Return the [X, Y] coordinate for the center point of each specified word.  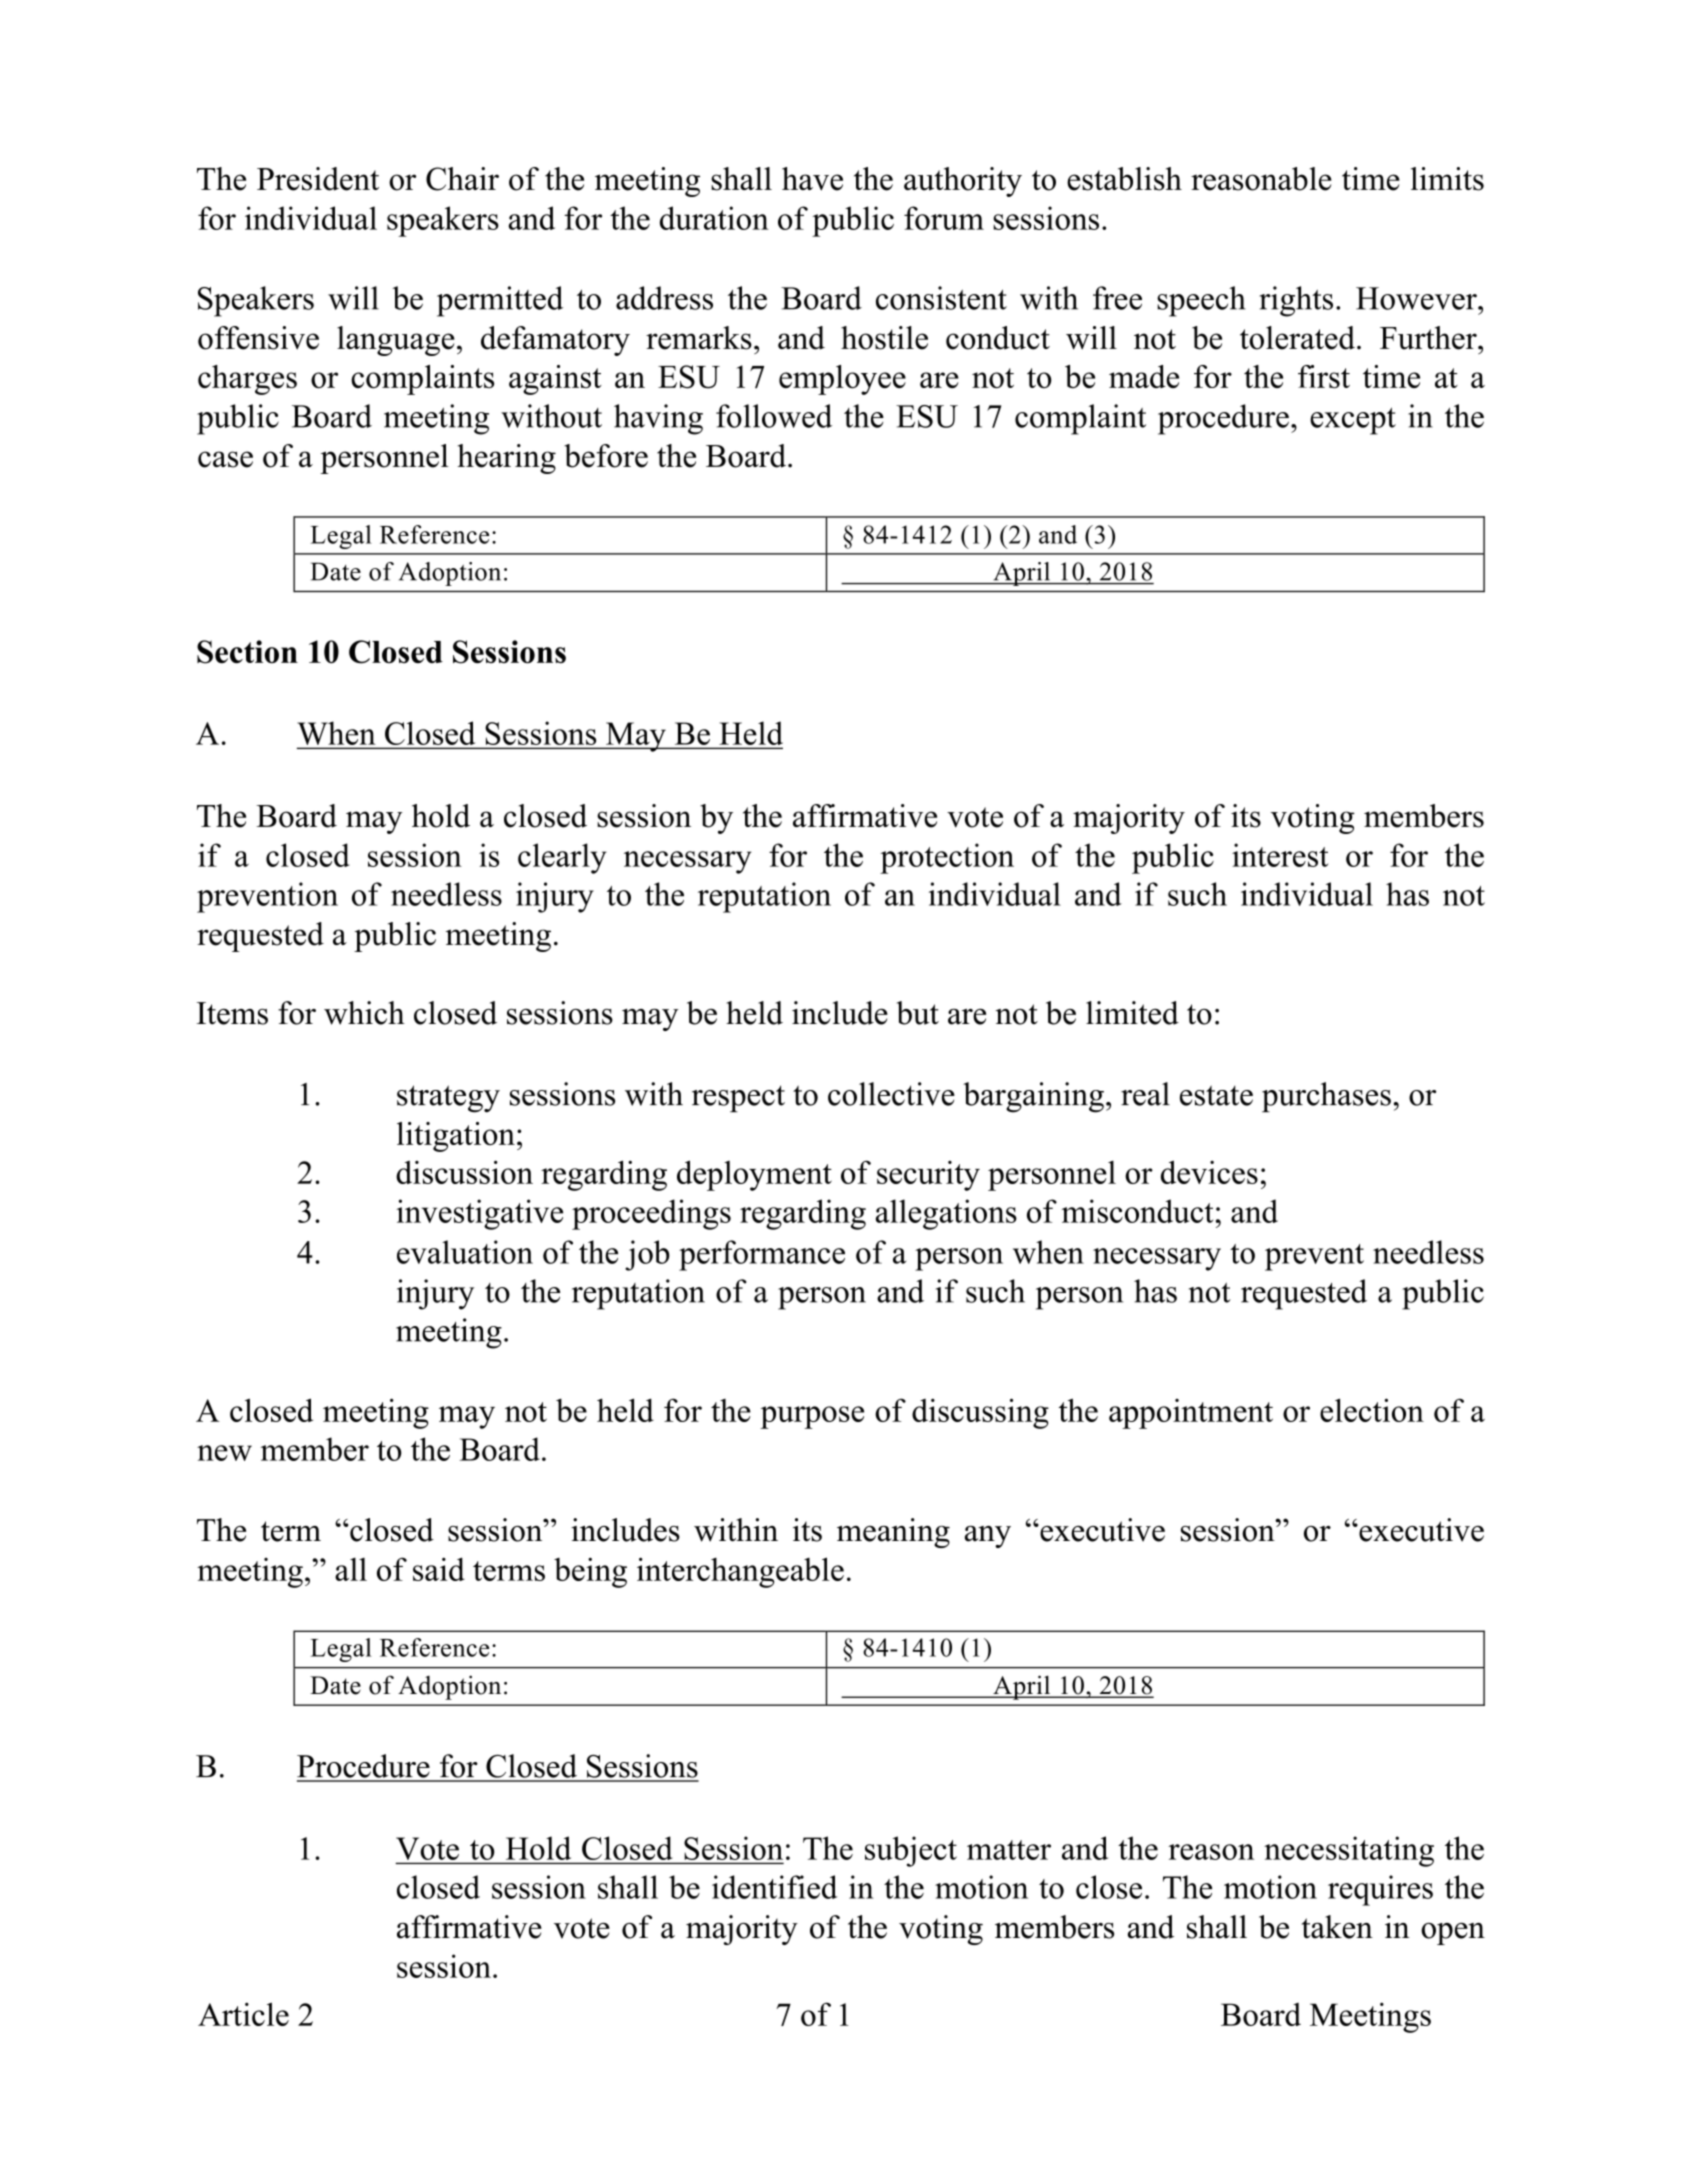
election [1372, 1410]
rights [1296, 301]
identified [774, 1887]
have [812, 179]
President [318, 179]
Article [243, 2014]
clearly [562, 858]
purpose [812, 1417]
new [224, 1453]
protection [947, 858]
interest [1280, 855]
